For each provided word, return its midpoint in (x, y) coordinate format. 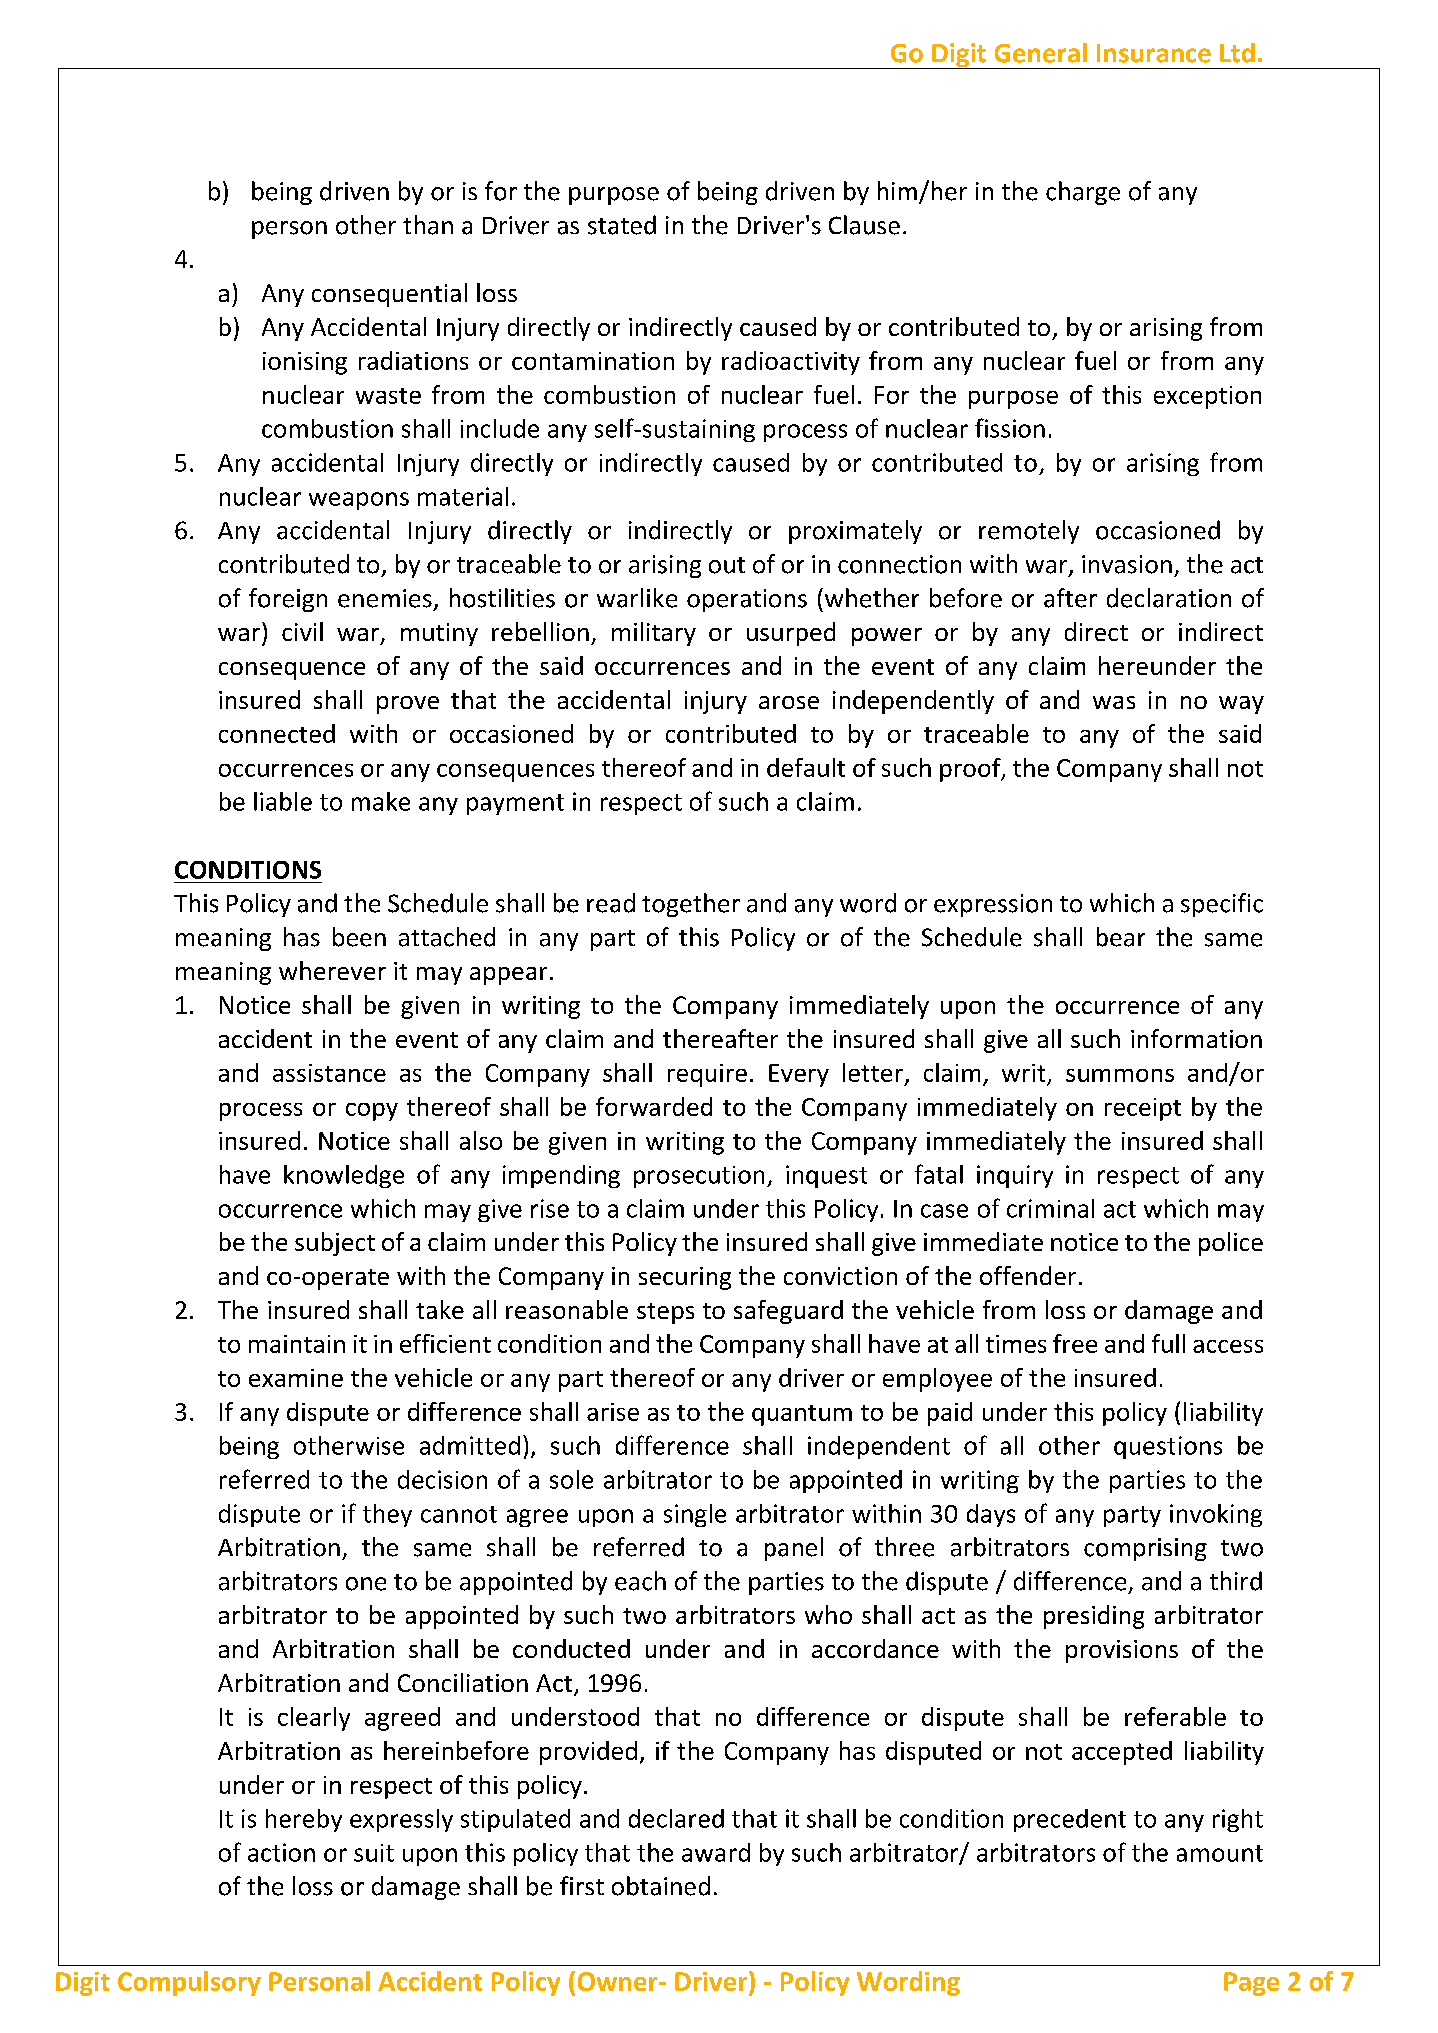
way (1241, 705)
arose (789, 702)
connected (277, 733)
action (281, 1852)
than (428, 225)
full (1168, 1343)
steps (665, 1313)
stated (622, 225)
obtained (661, 1886)
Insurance (1154, 53)
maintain (297, 1344)
